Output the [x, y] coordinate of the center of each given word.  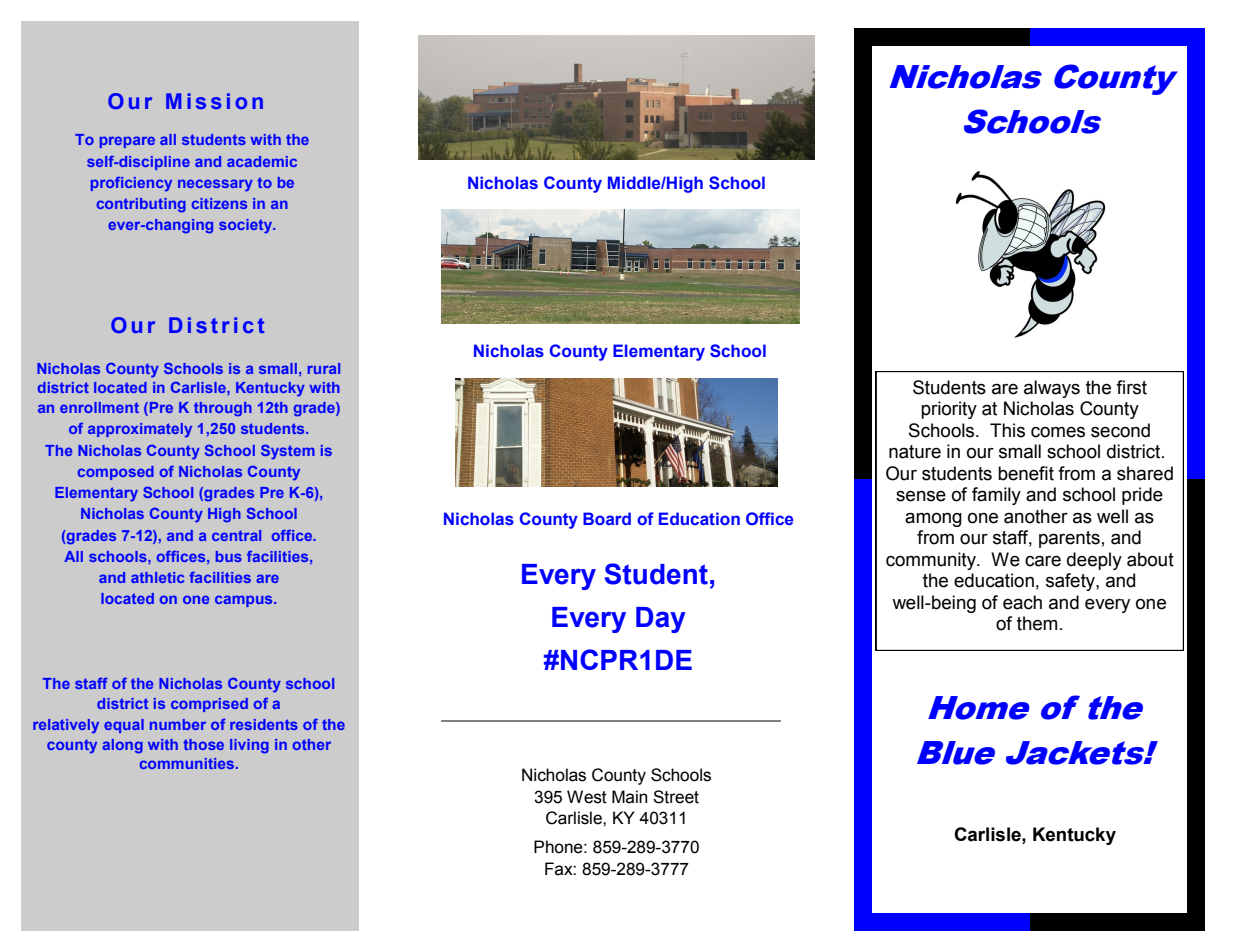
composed [116, 473]
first [1131, 387]
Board [607, 518]
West [587, 797]
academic [262, 161]
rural [324, 368]
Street [676, 797]
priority [949, 410]
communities [188, 763]
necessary [215, 185]
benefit [1026, 473]
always [1052, 389]
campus [245, 601]
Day [661, 620]
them [1037, 623]
